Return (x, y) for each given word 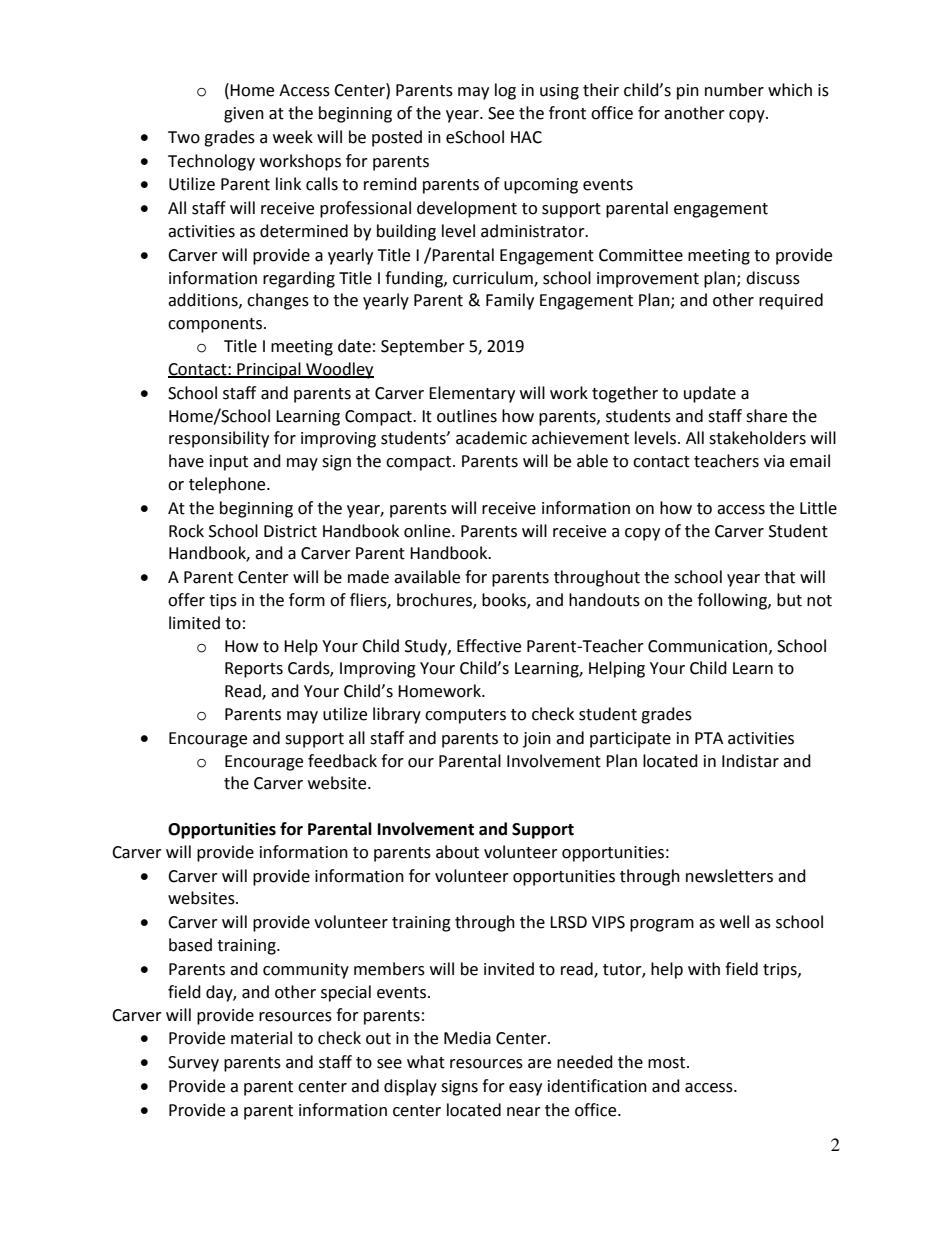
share (766, 416)
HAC (526, 137)
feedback (342, 761)
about (457, 852)
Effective (489, 646)
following (733, 601)
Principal (269, 370)
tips (223, 602)
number (734, 90)
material (261, 1038)
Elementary (472, 394)
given (244, 115)
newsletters (729, 876)
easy (525, 1089)
